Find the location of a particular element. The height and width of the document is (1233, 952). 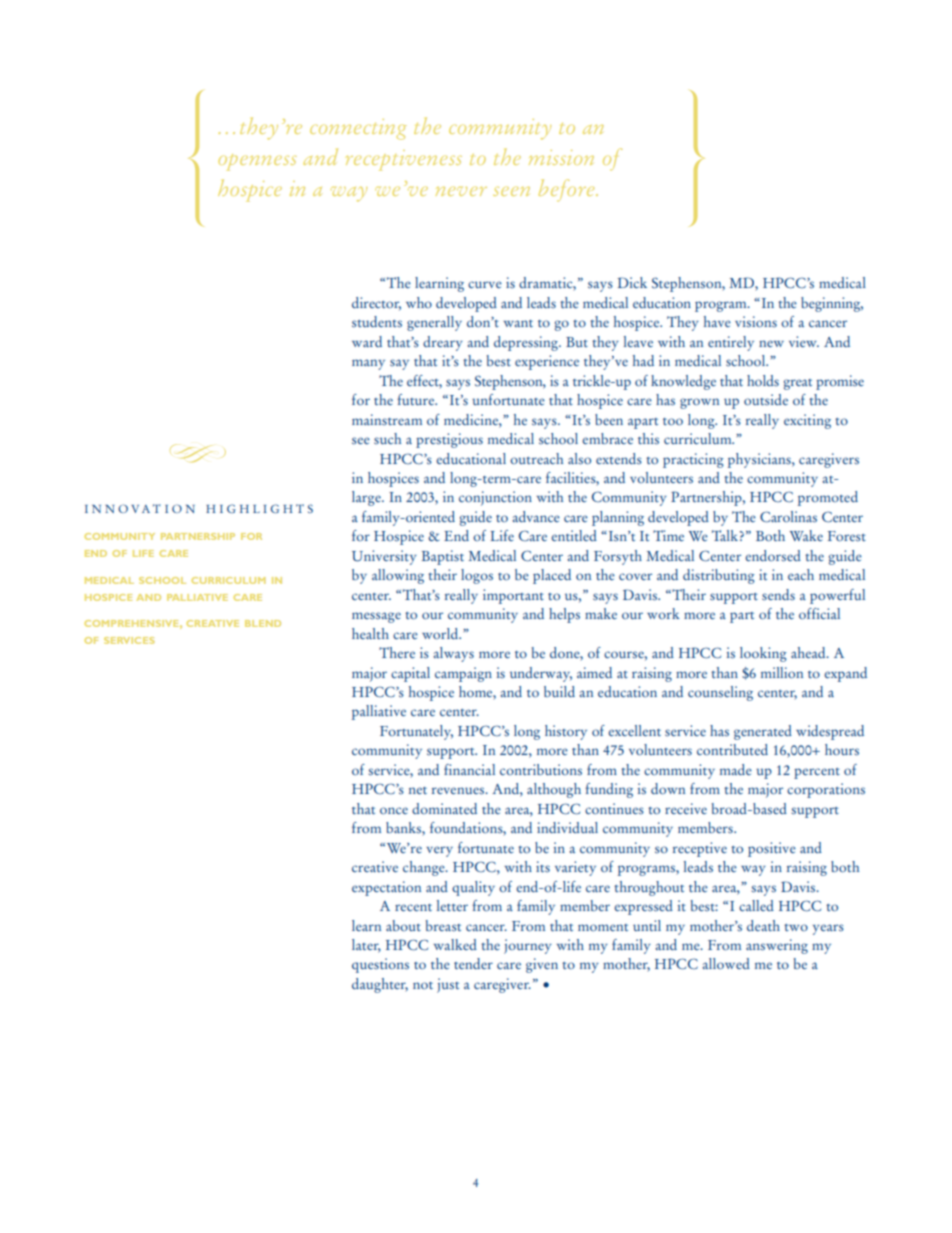

placed is located at coordinates (552, 576).
